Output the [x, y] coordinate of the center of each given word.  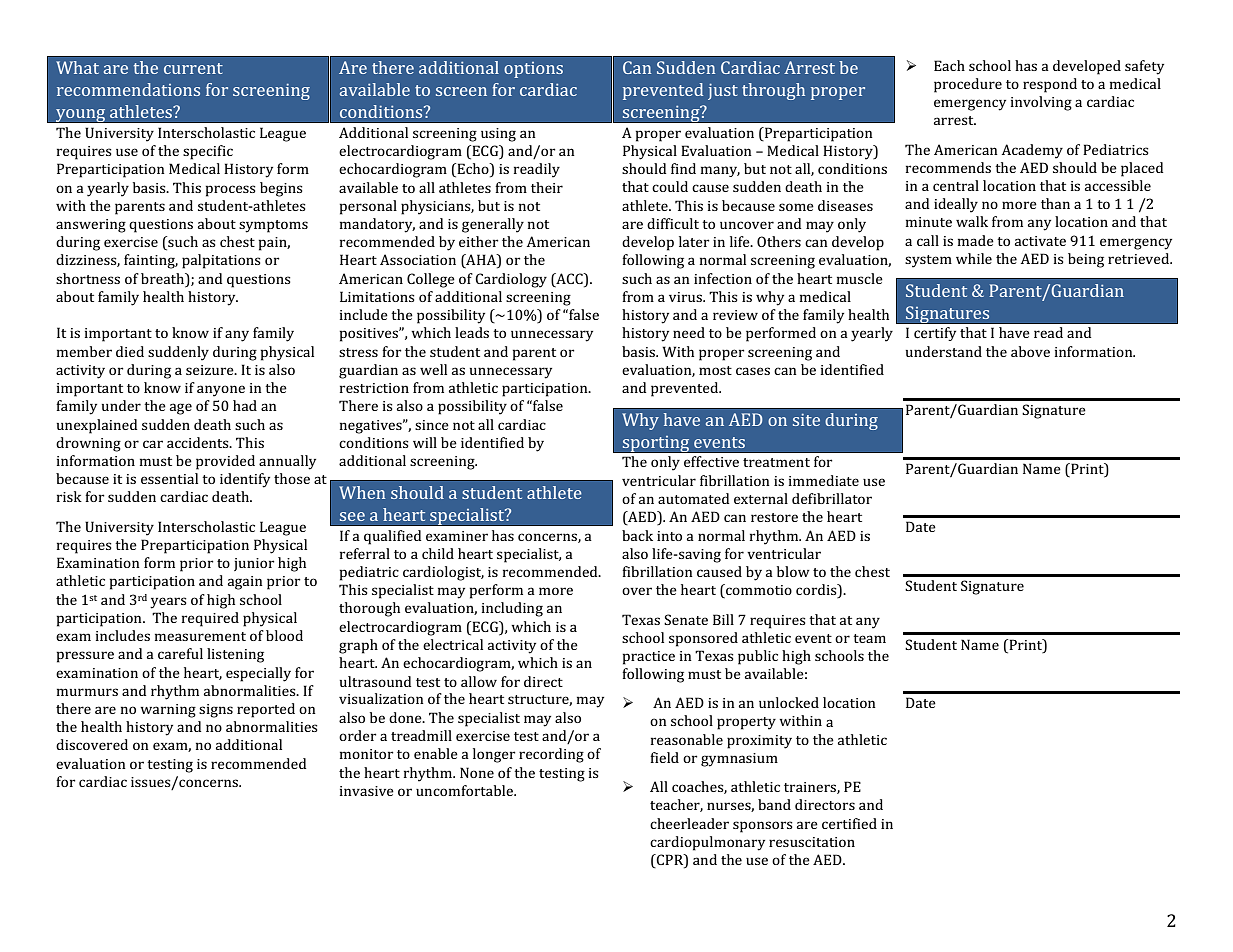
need [689, 332]
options [533, 70]
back [637, 535]
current [193, 68]
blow [793, 571]
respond [1050, 85]
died [130, 351]
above [1030, 351]
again [245, 583]
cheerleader [689, 823]
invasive [367, 791]
